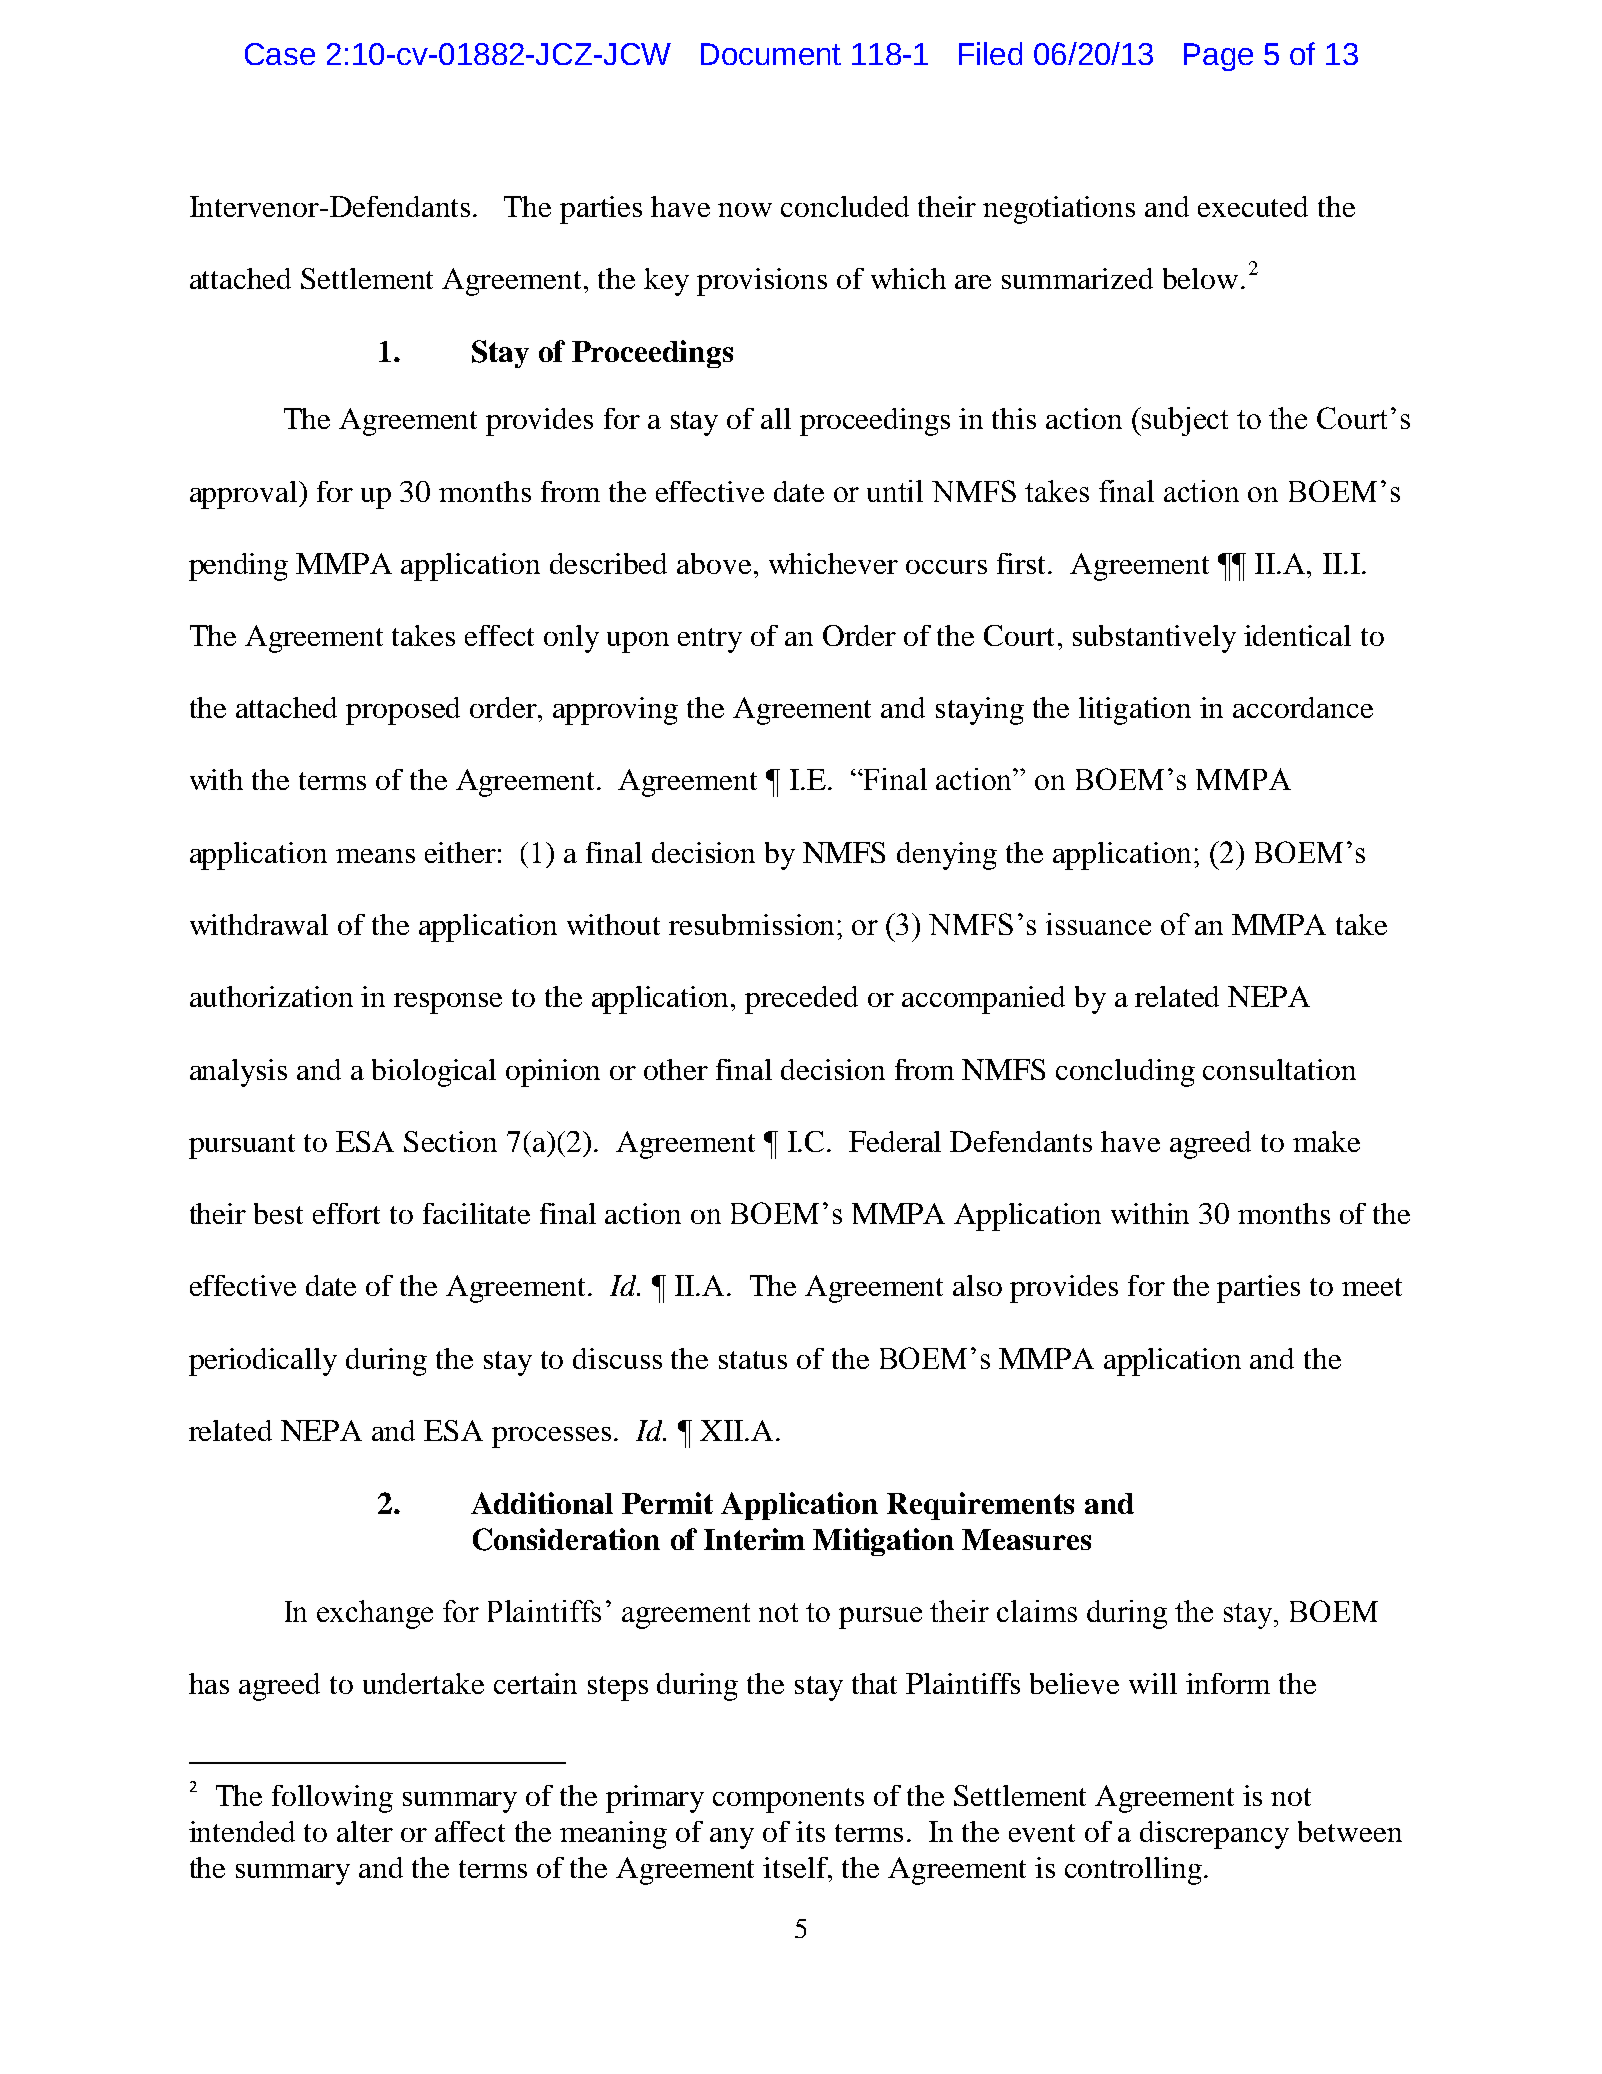 This screenshot has width=1602, height=2074. I want to click on Page, so click(1218, 57).
